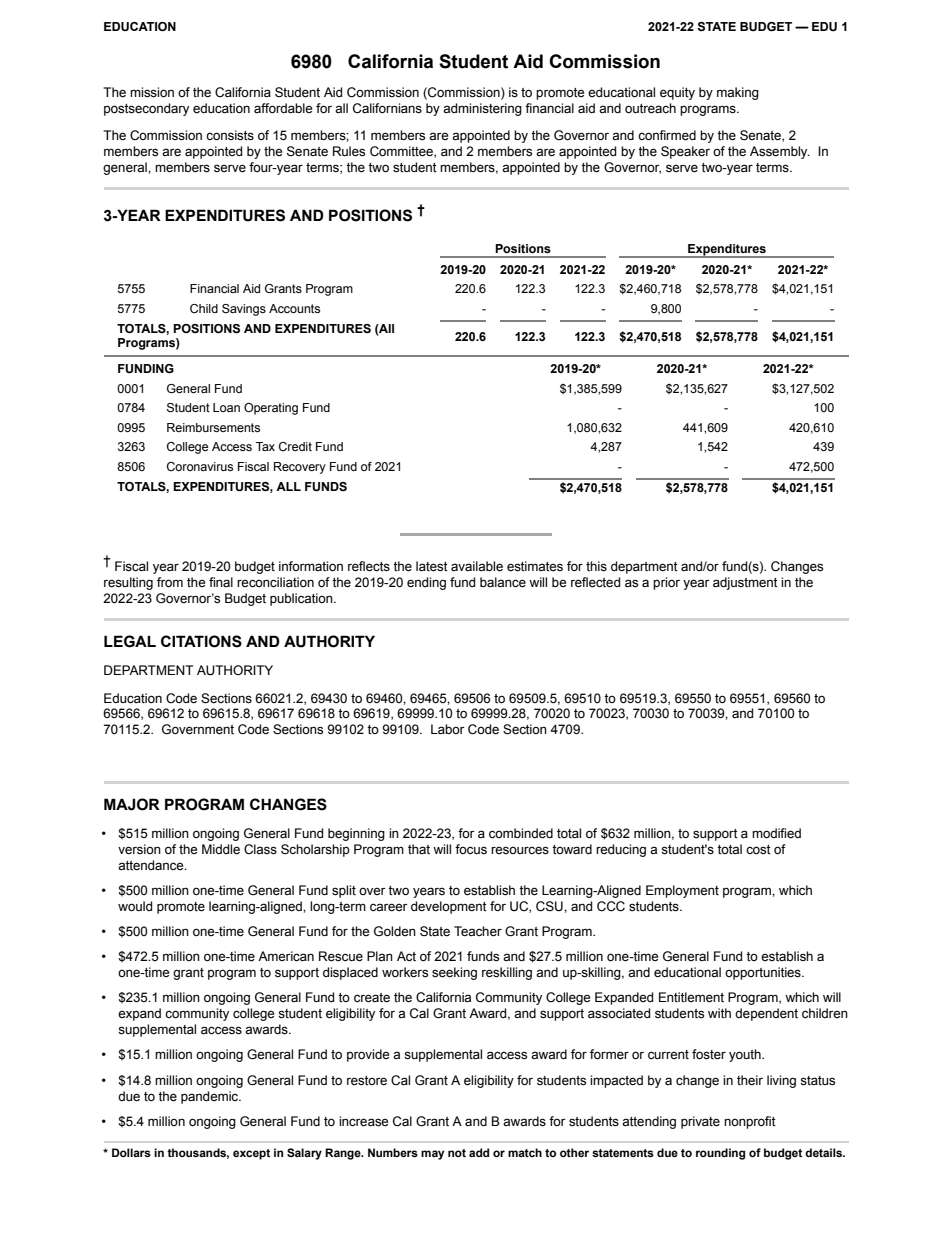 The width and height of the screenshot is (952, 1233). Describe the element at coordinates (211, 1097) in the screenshot. I see `pandemic` at that location.
